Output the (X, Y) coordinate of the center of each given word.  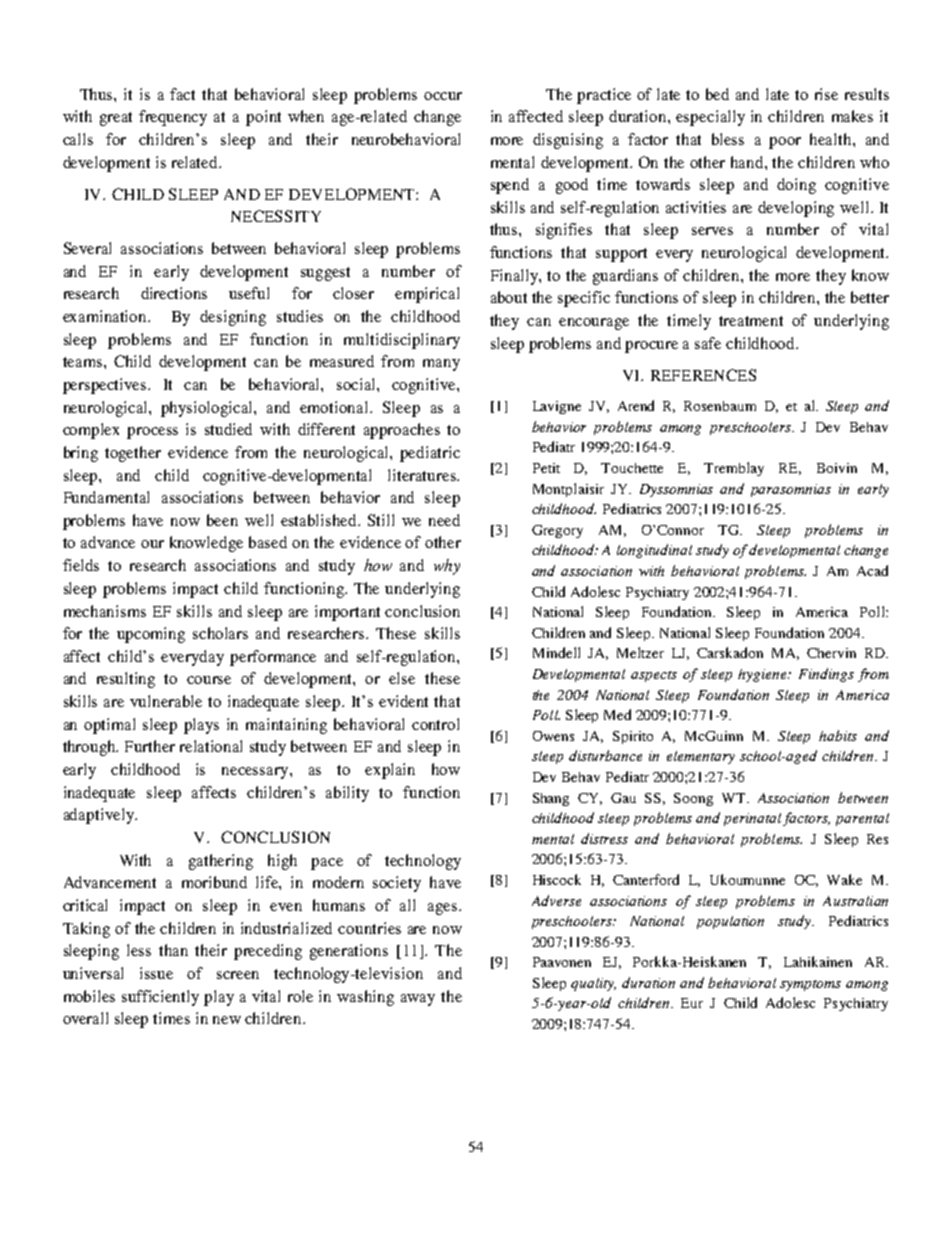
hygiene (764, 675)
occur (443, 96)
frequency (173, 118)
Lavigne (557, 407)
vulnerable (166, 701)
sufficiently (160, 998)
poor (785, 143)
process (152, 433)
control (435, 724)
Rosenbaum (720, 406)
